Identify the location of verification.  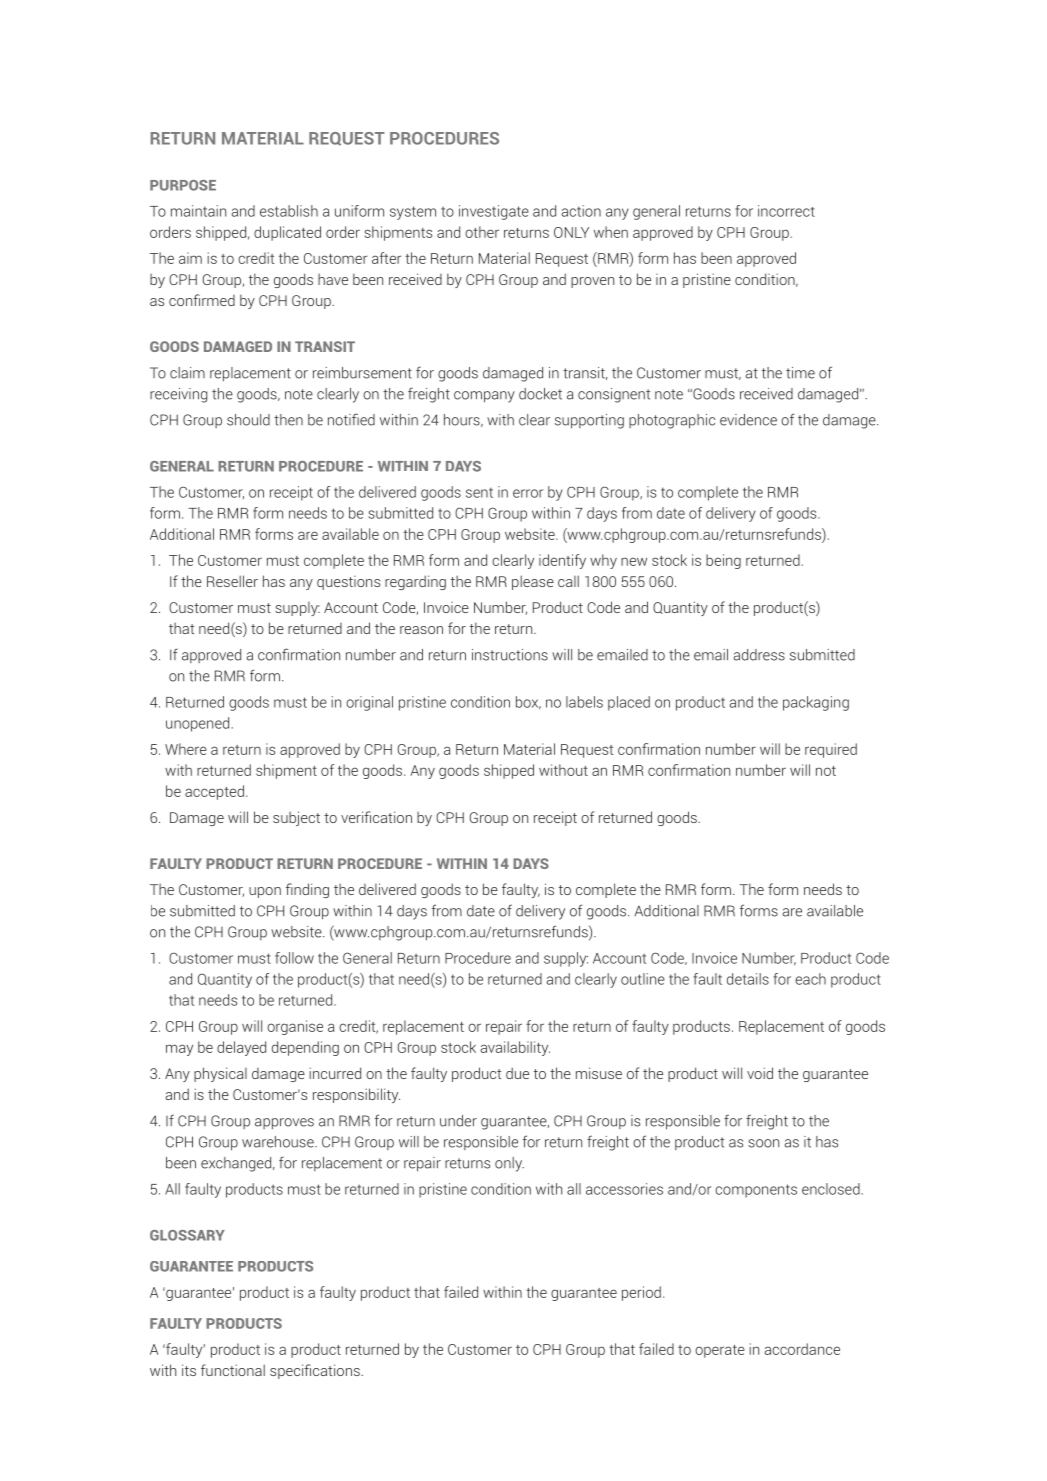
(376, 817).
